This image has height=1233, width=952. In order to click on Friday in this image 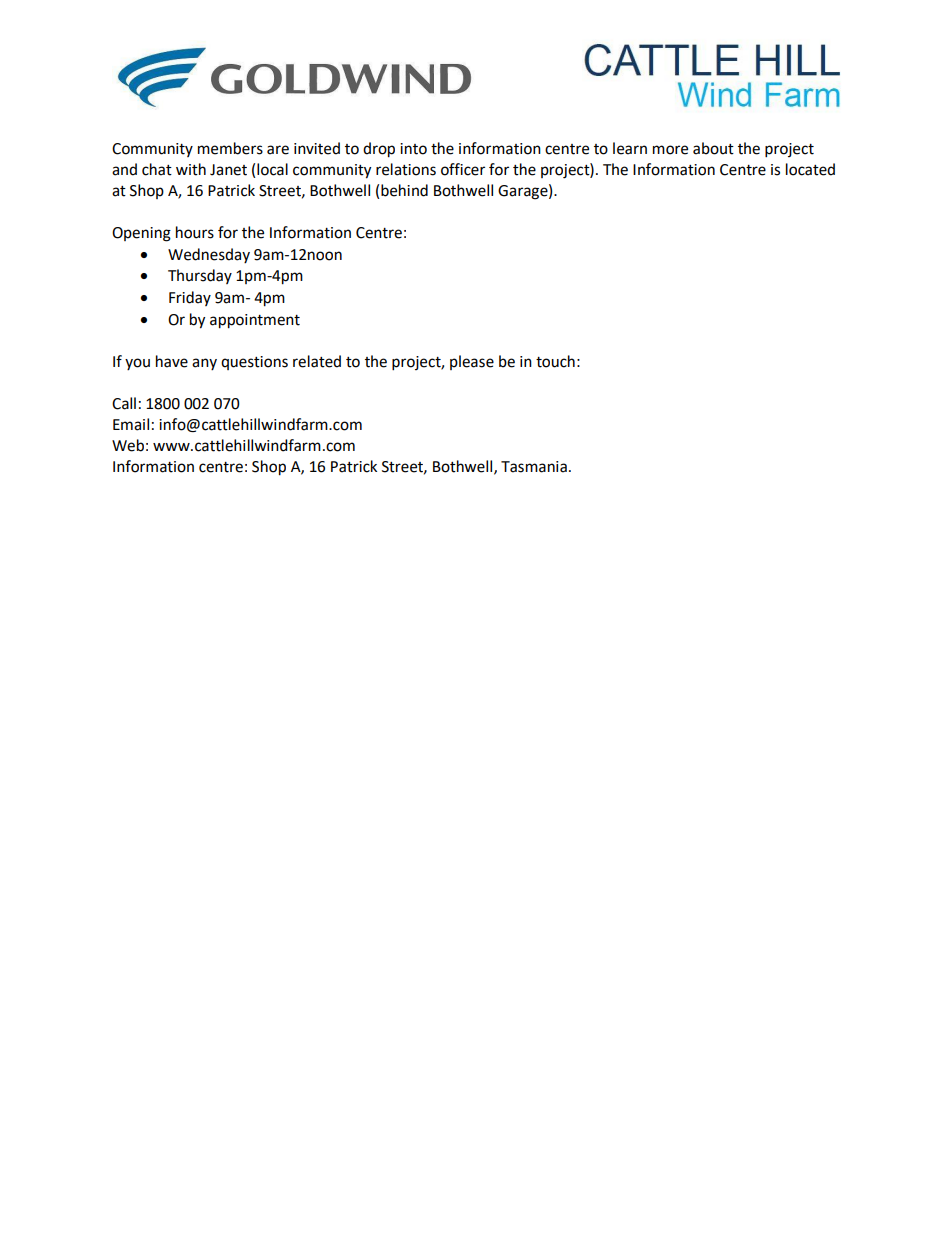, I will do `click(190, 298)`.
